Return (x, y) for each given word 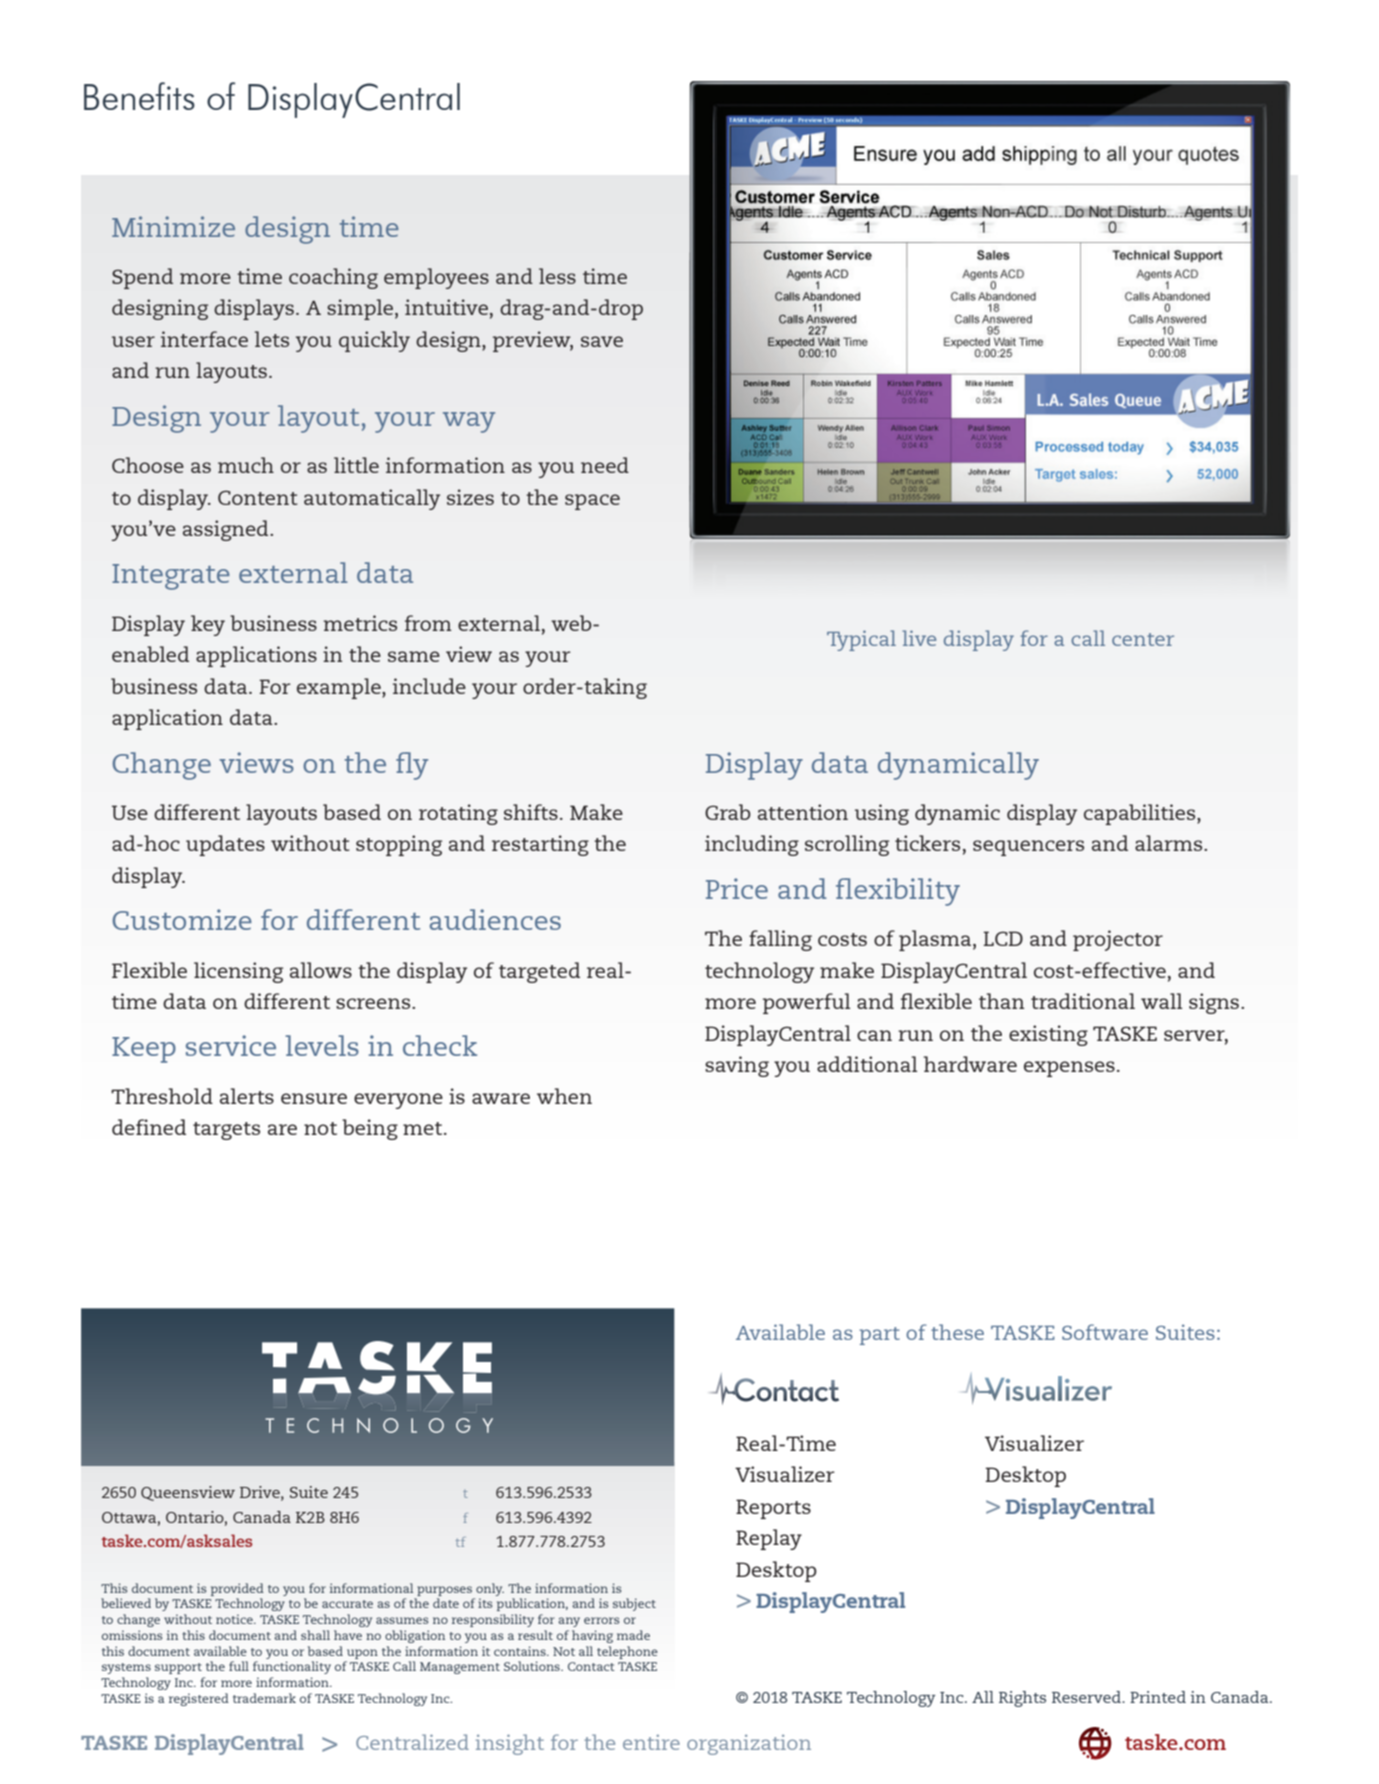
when (564, 1096)
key (208, 625)
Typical (861, 640)
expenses (1069, 1069)
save (602, 341)
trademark (264, 1698)
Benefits (139, 96)
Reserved (1087, 1697)
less (557, 276)
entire (651, 1742)
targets (226, 1131)
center (1143, 639)
